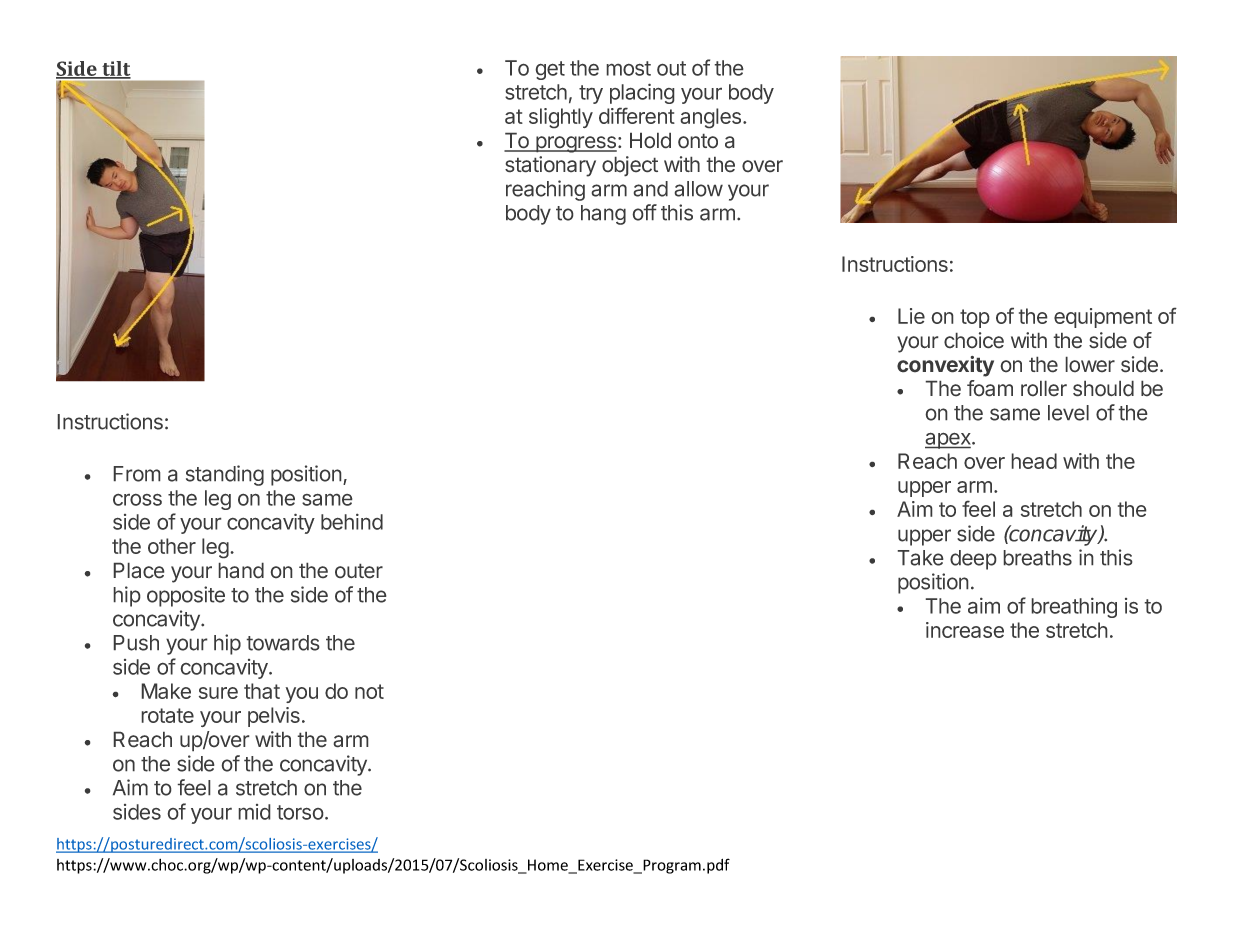 The height and width of the screenshot is (952, 1233). Describe the element at coordinates (225, 475) in the screenshot. I see `standing` at that location.
